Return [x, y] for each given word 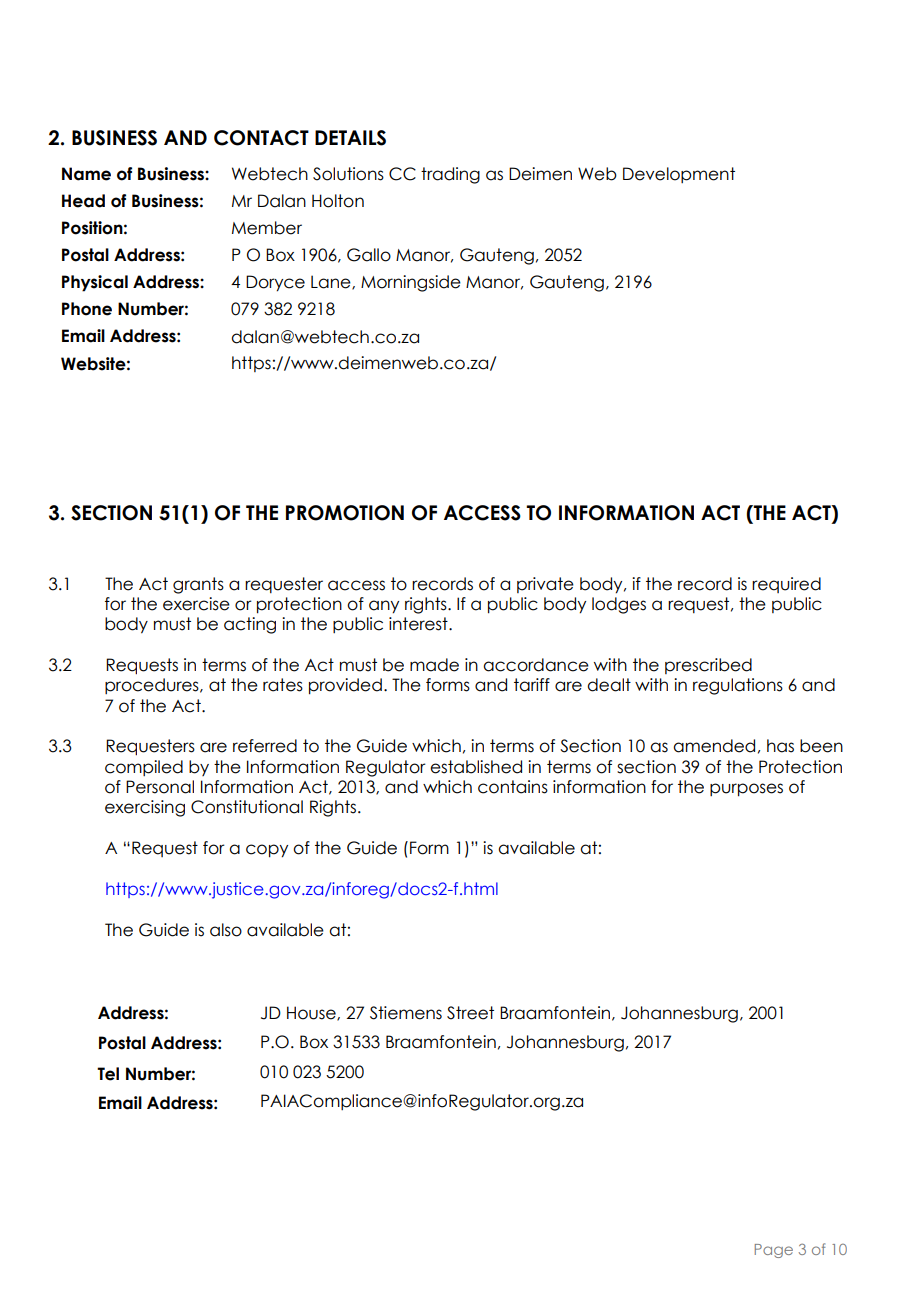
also [226, 930]
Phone [87, 309]
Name [86, 174]
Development [679, 175]
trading [450, 175]
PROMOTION [345, 513]
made [434, 665]
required [786, 585]
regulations [738, 686]
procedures [153, 686]
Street [470, 1013]
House [312, 1013]
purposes [746, 790]
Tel [108, 1074]
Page [774, 1251]
